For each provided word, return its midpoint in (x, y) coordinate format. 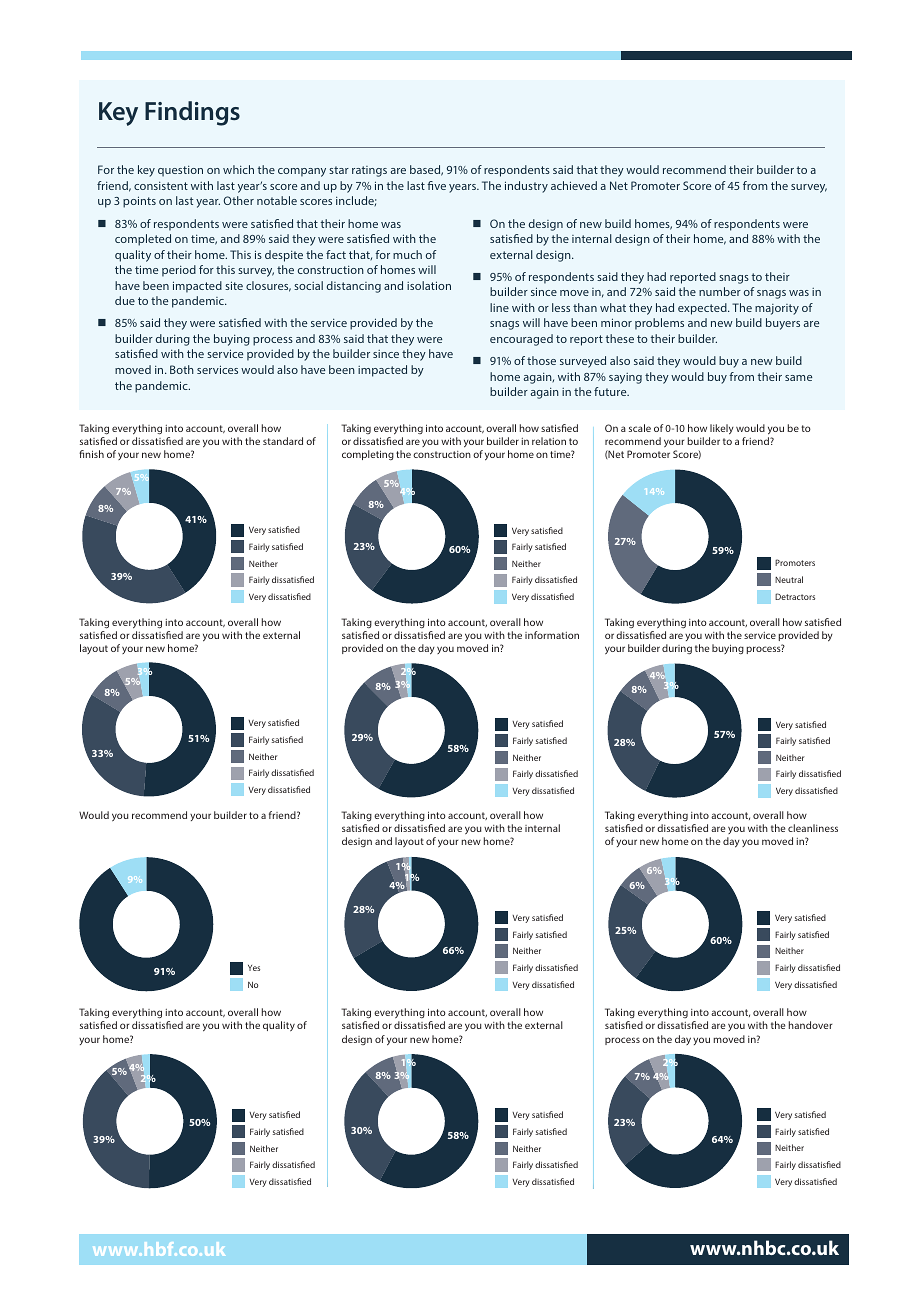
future (611, 391)
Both (182, 369)
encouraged (521, 340)
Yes (254, 968)
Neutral (789, 579)
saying (625, 378)
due (125, 300)
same (798, 378)
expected (703, 309)
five (436, 185)
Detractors (795, 596)
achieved (574, 185)
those (541, 360)
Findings (192, 113)
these (620, 338)
